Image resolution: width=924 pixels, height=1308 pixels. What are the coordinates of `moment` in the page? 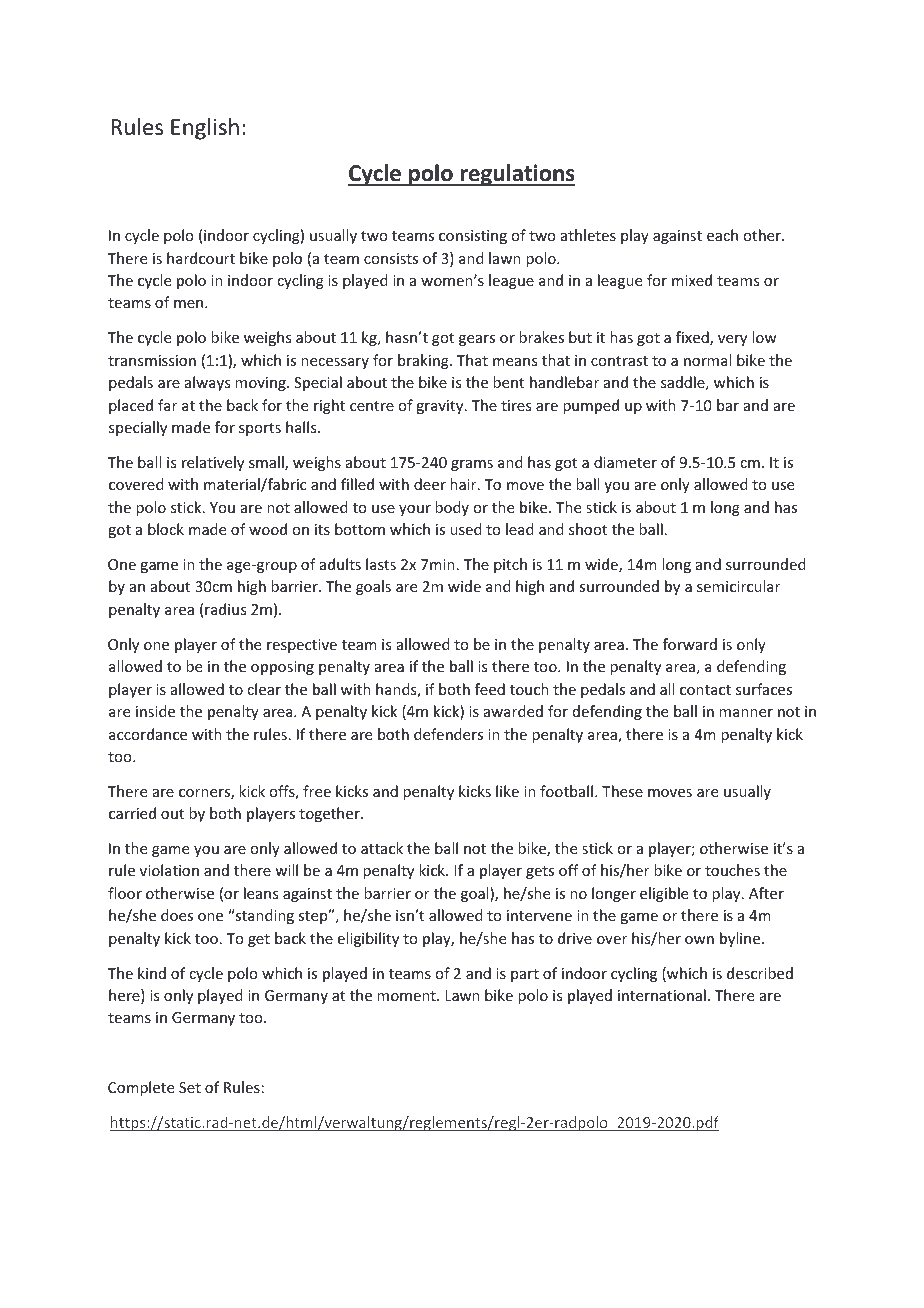 It's located at (407, 996).
